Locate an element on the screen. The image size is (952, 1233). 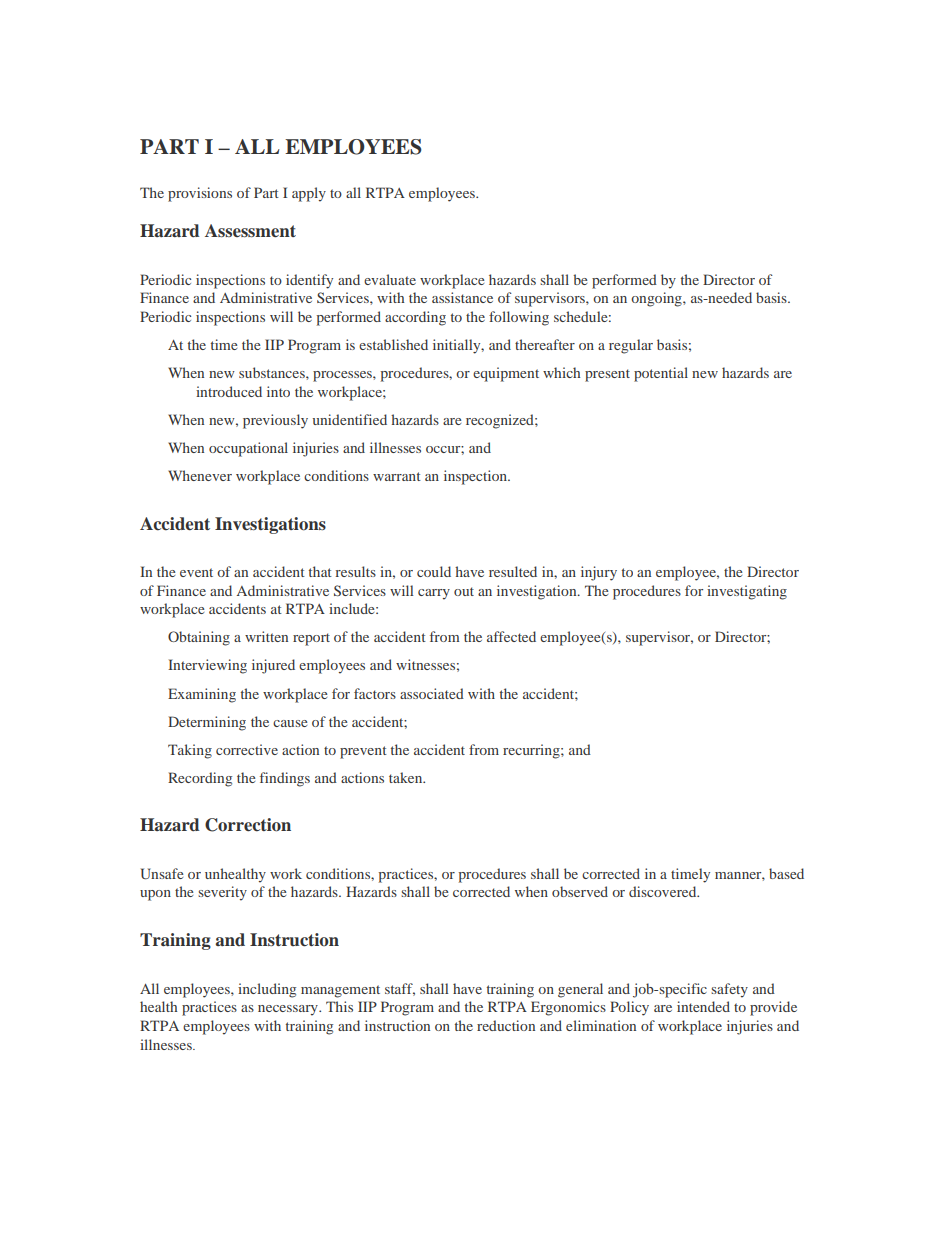
including is located at coordinates (267, 990).
